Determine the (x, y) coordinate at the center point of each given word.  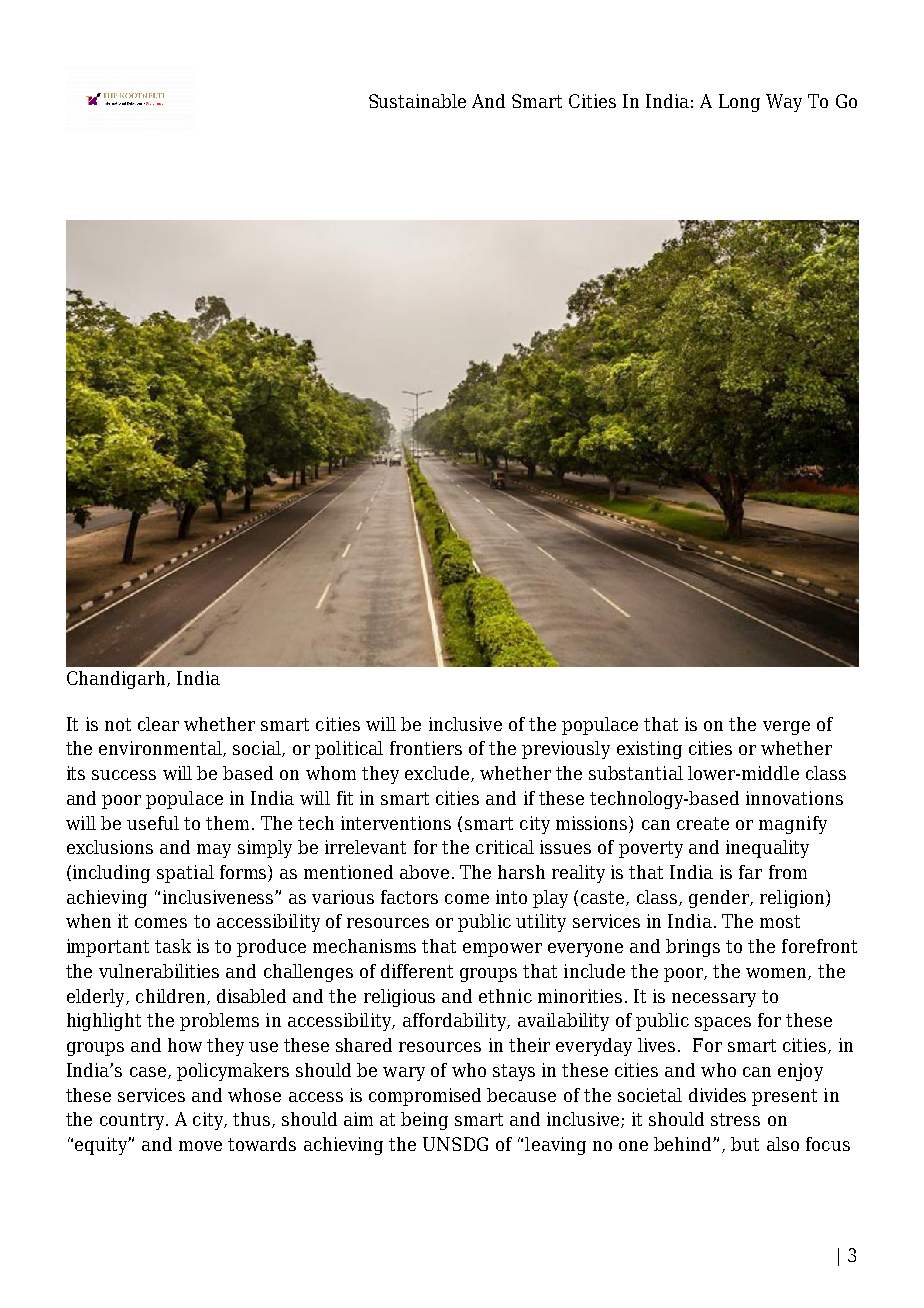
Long (739, 103)
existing (649, 750)
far (750, 872)
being (424, 1121)
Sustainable (417, 101)
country (132, 1121)
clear (158, 724)
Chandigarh (117, 680)
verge (786, 728)
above (424, 872)
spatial (185, 874)
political (349, 750)
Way (784, 103)
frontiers (426, 748)
